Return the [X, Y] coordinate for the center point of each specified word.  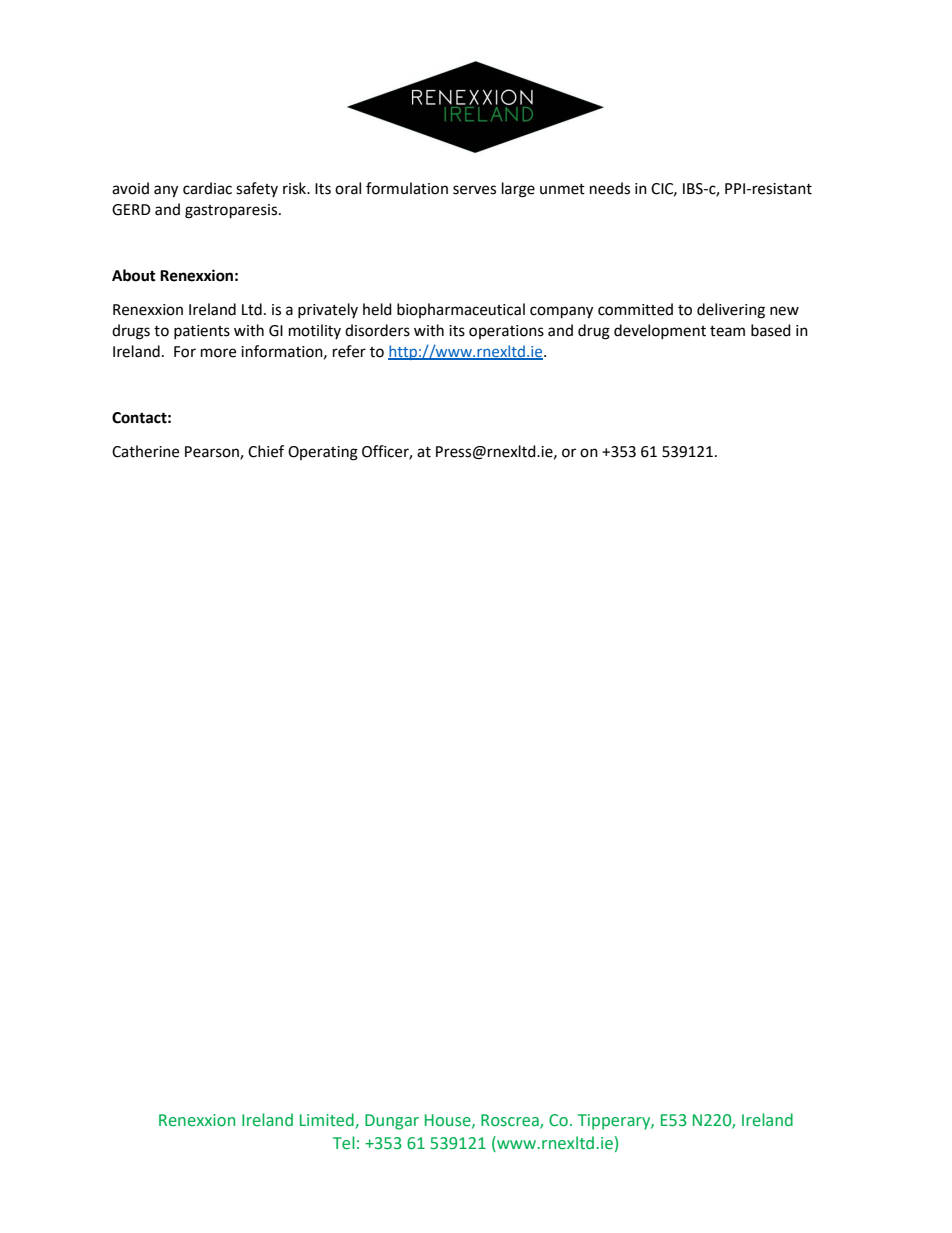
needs [610, 188]
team [727, 331]
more [218, 353]
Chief [266, 451]
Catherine [145, 451]
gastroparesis [232, 211]
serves [474, 190]
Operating [323, 453]
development [660, 331]
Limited [328, 1121]
